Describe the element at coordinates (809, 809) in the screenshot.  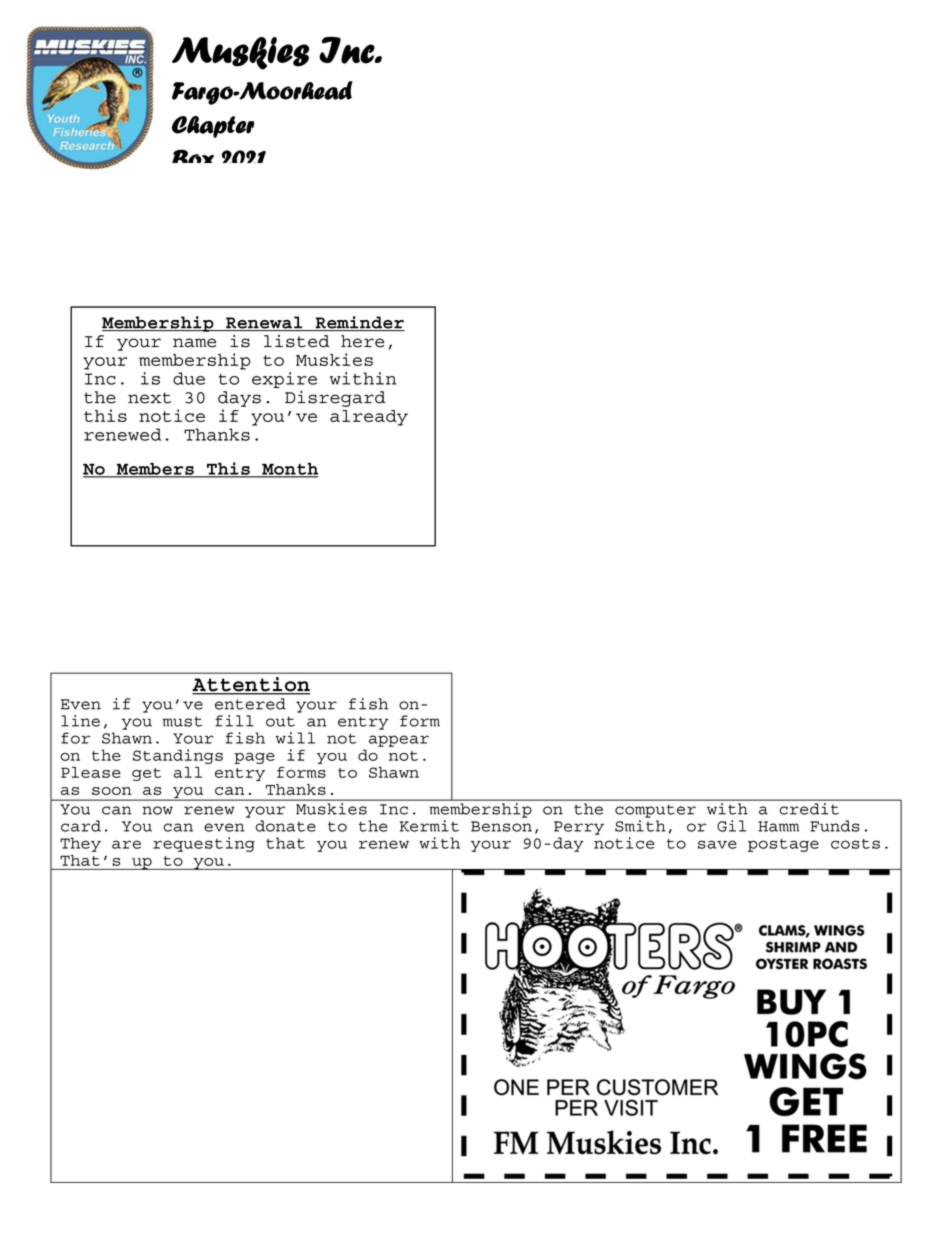
I see `credit` at that location.
